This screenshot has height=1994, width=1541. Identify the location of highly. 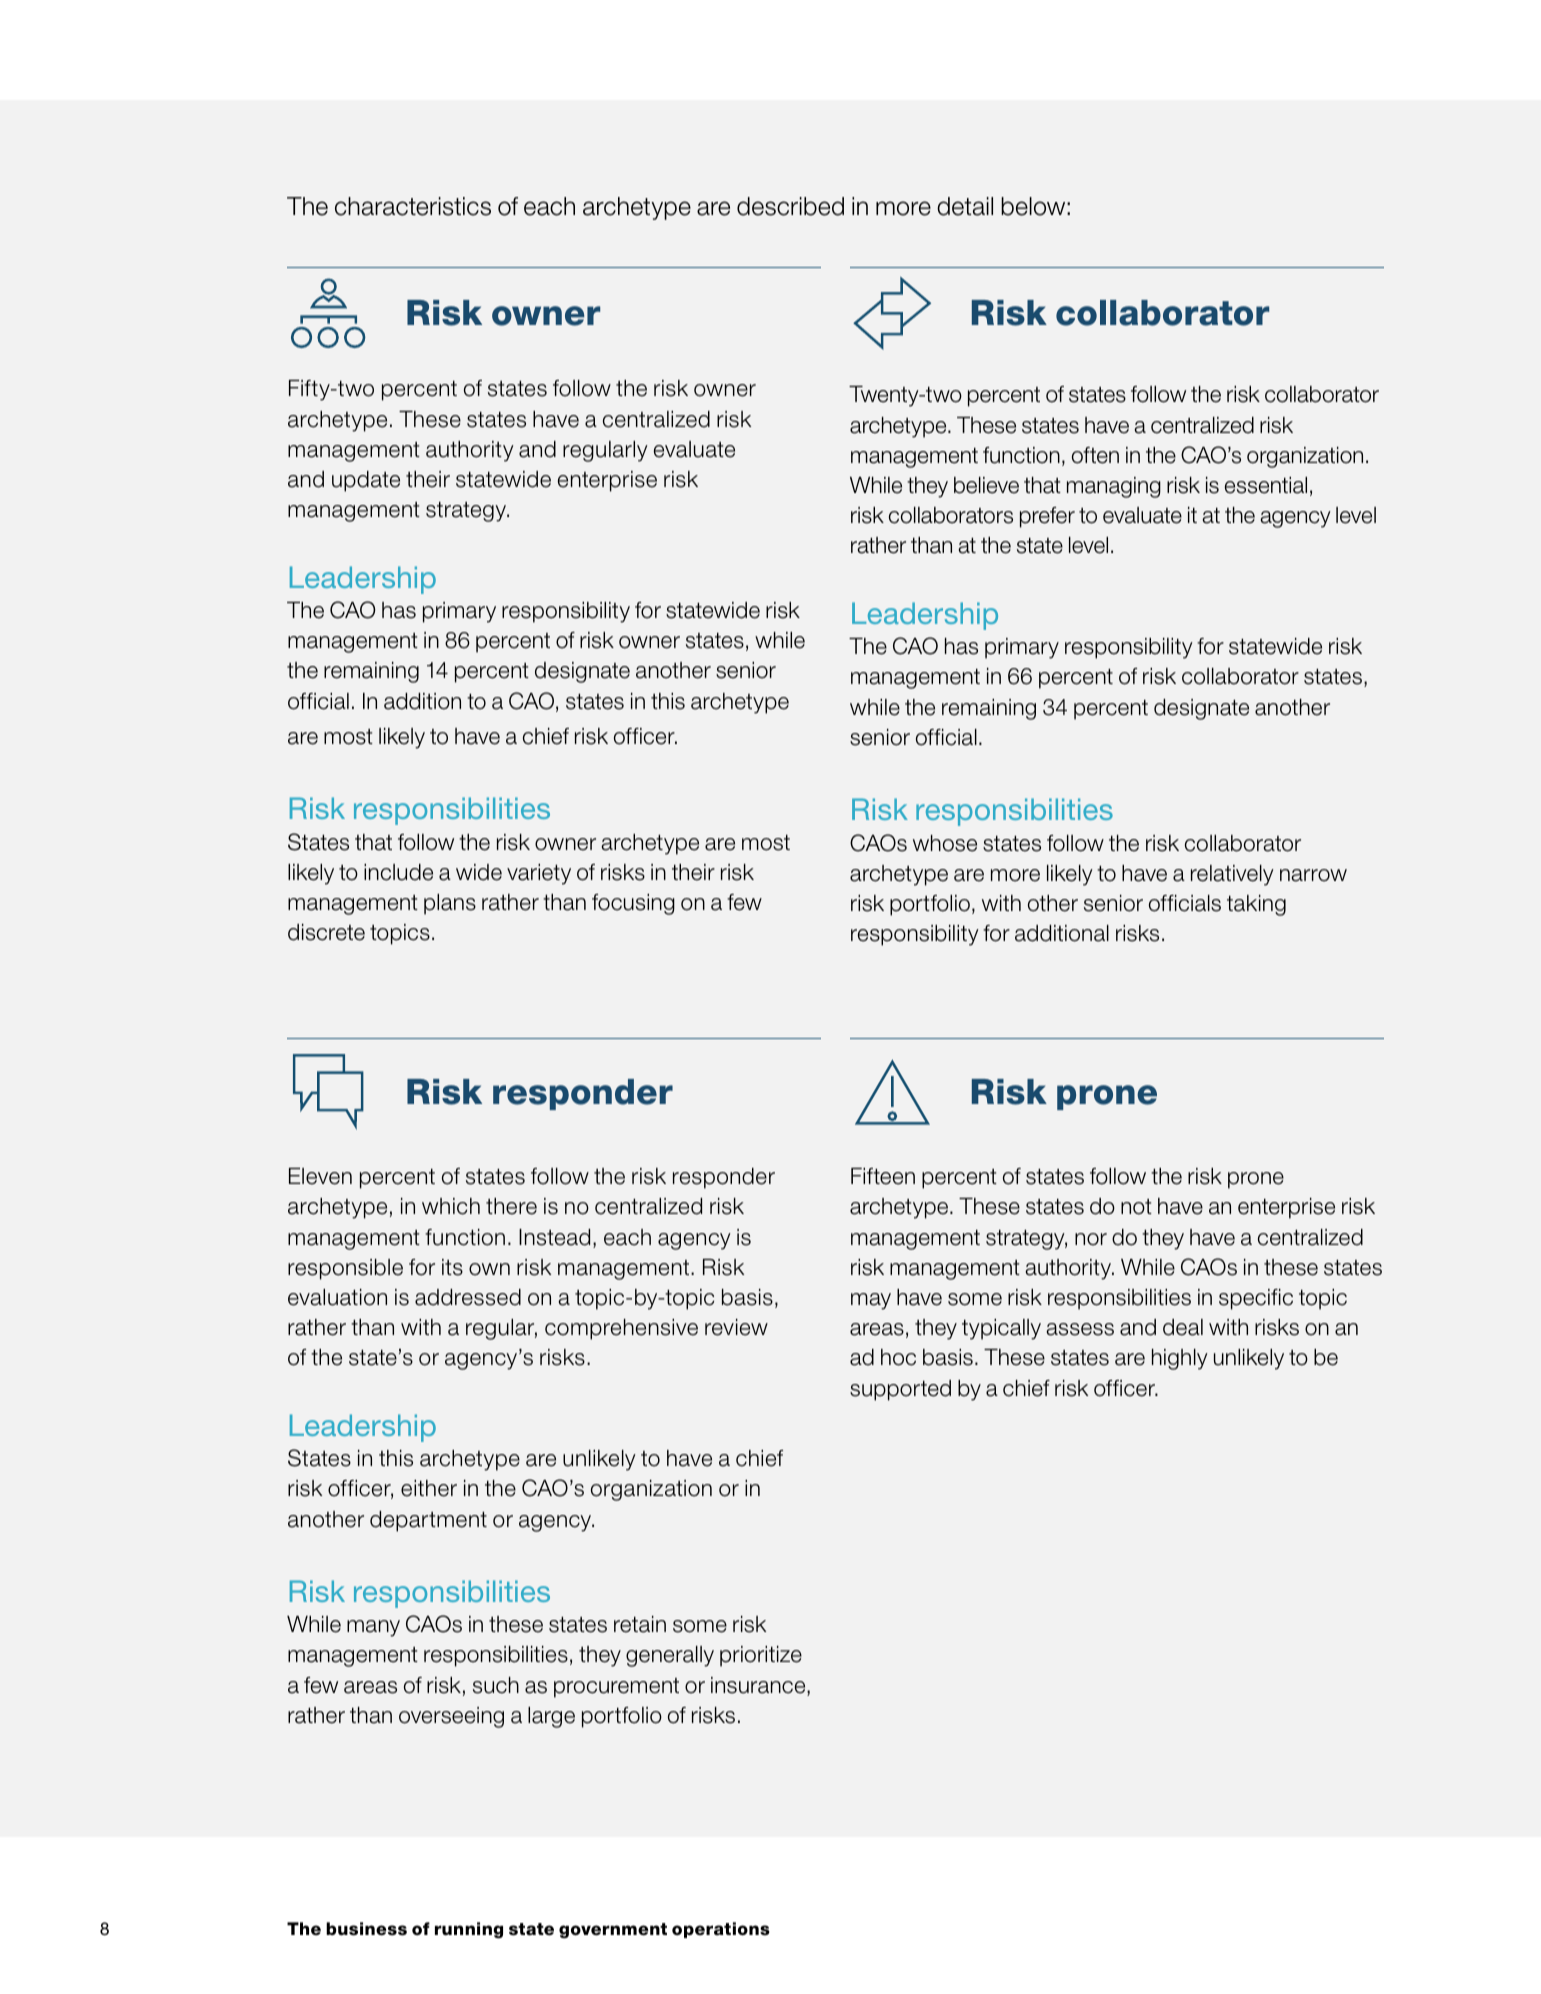
(1180, 1359).
